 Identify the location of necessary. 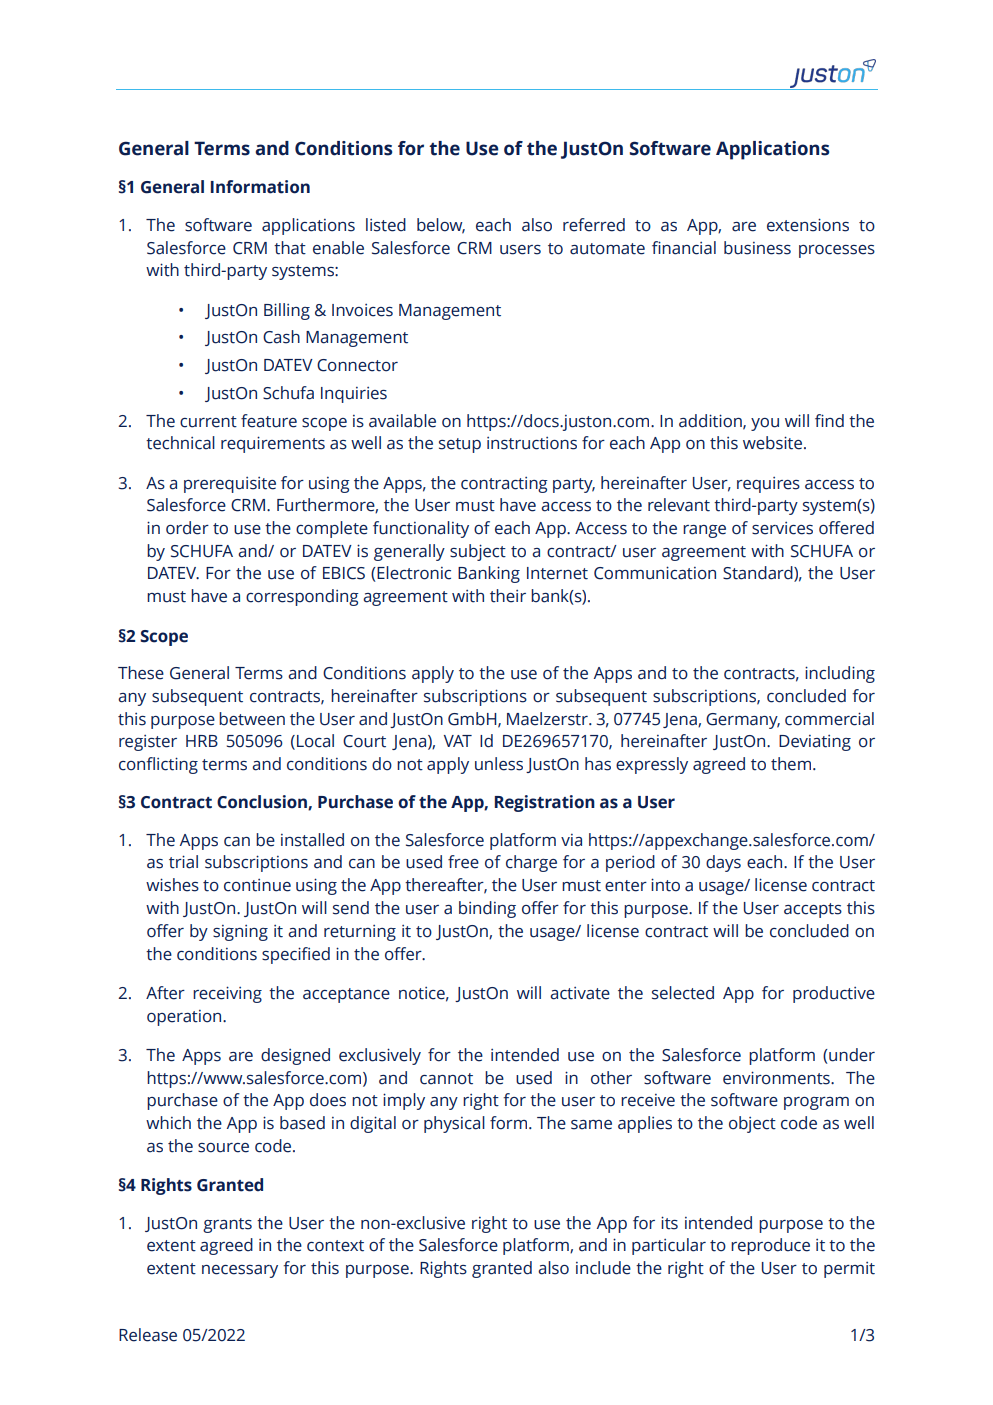
(240, 1271).
